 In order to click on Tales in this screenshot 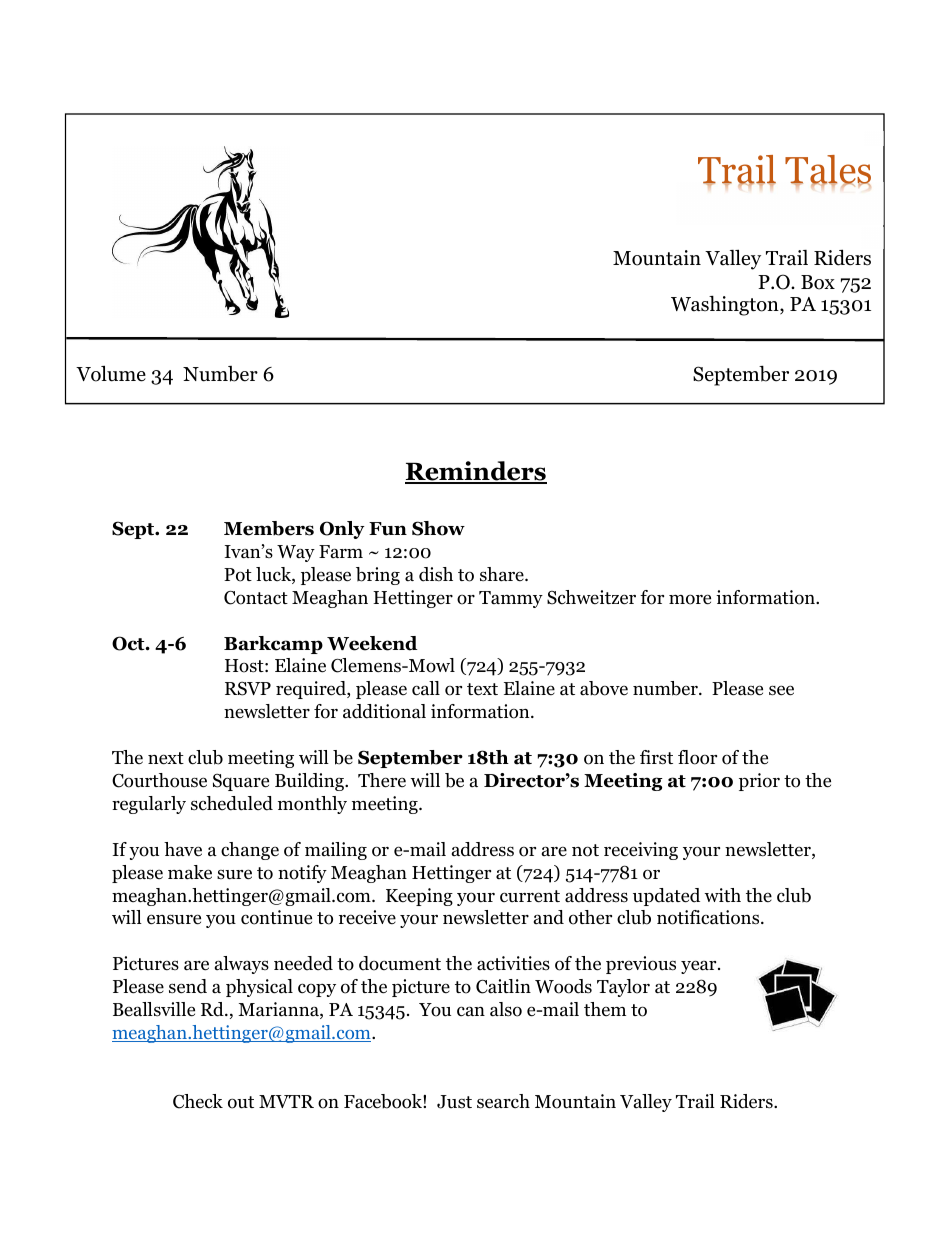, I will do `click(828, 170)`.
